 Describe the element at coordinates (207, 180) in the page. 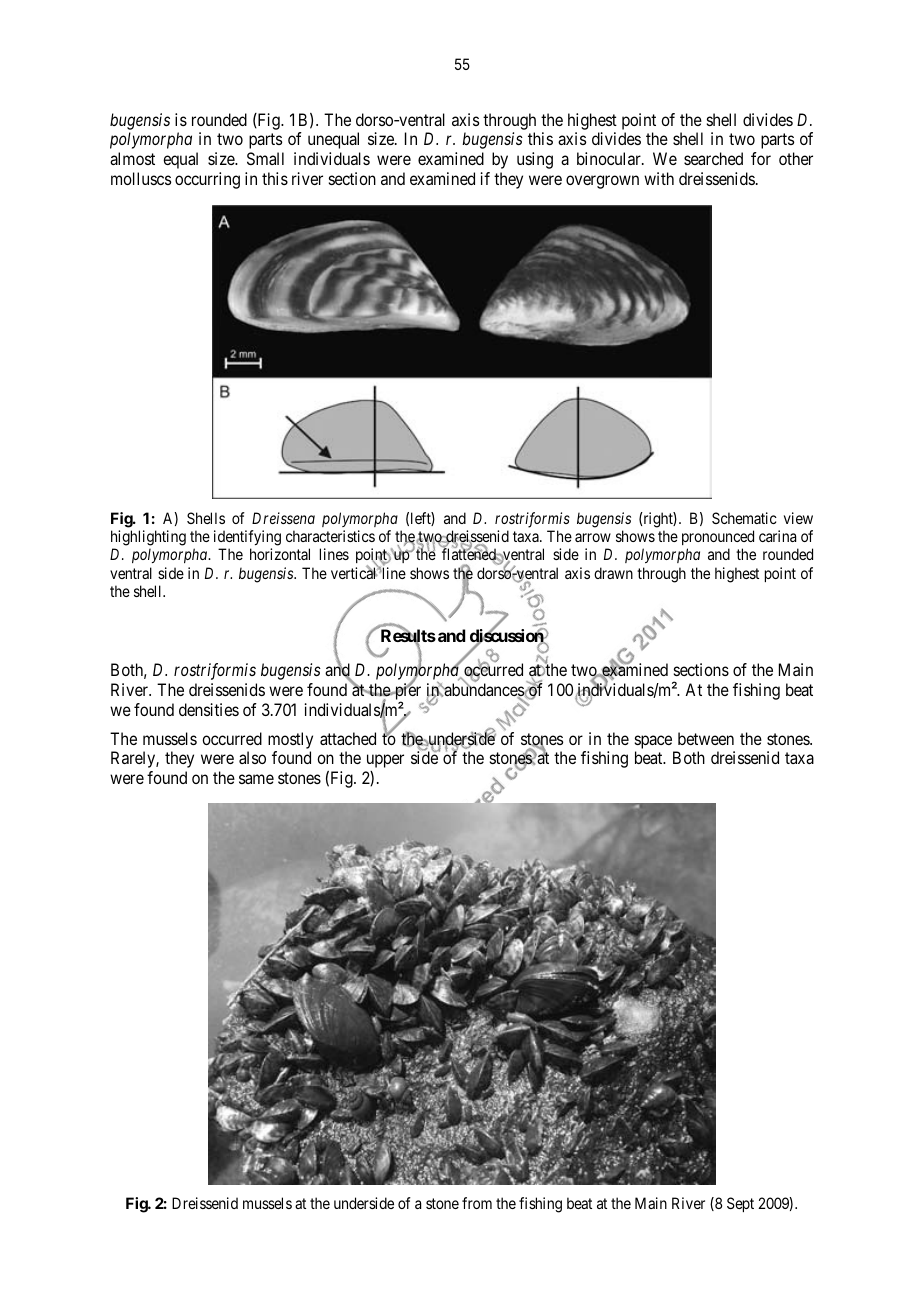

I see `occurring` at that location.
